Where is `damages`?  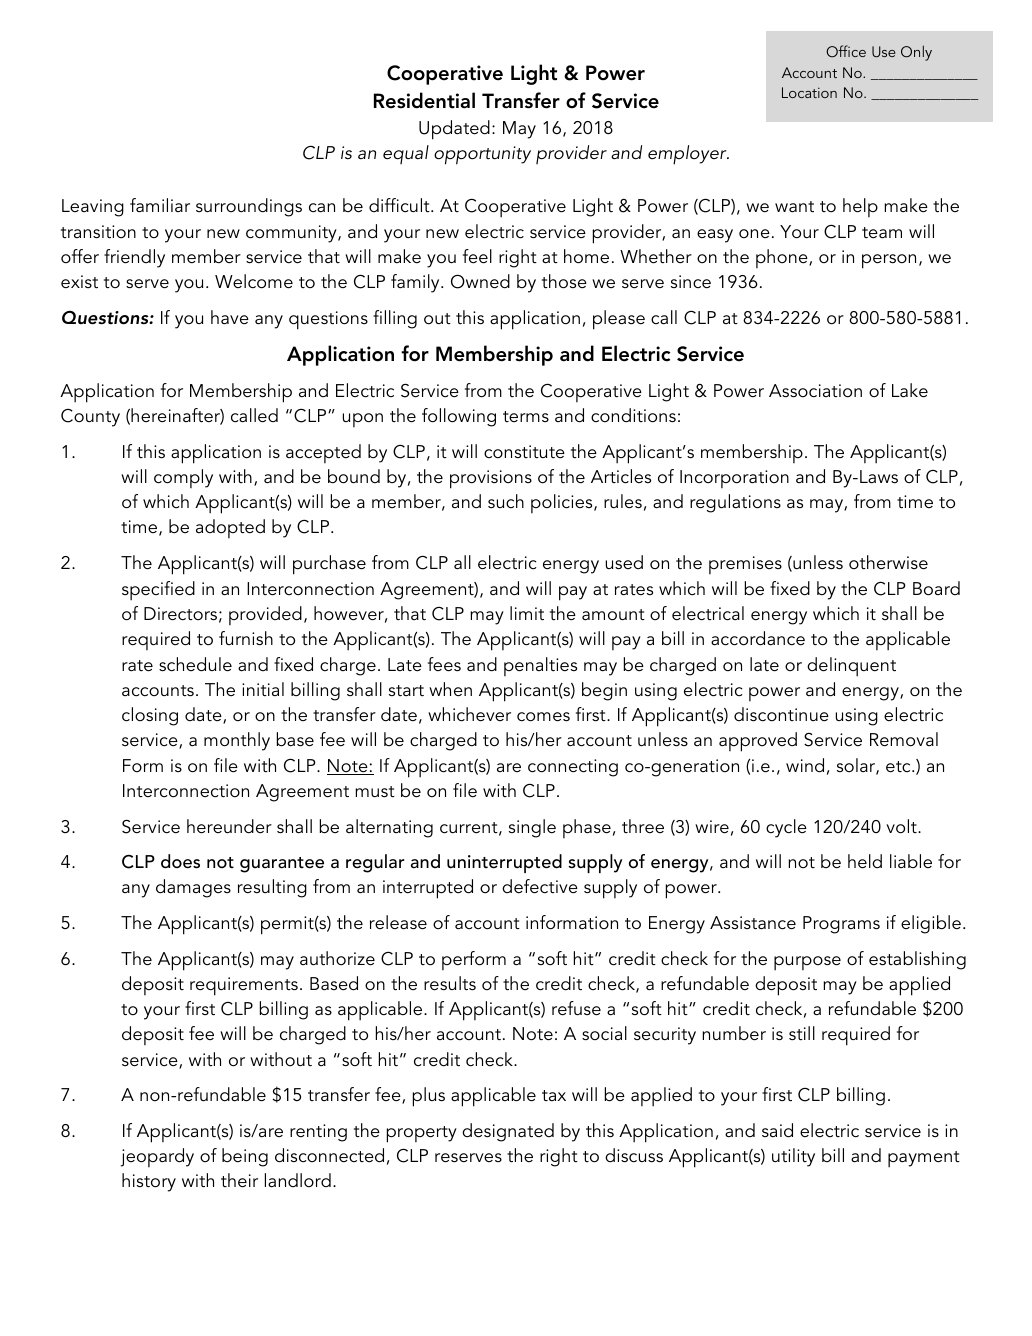 damages is located at coordinates (193, 888).
